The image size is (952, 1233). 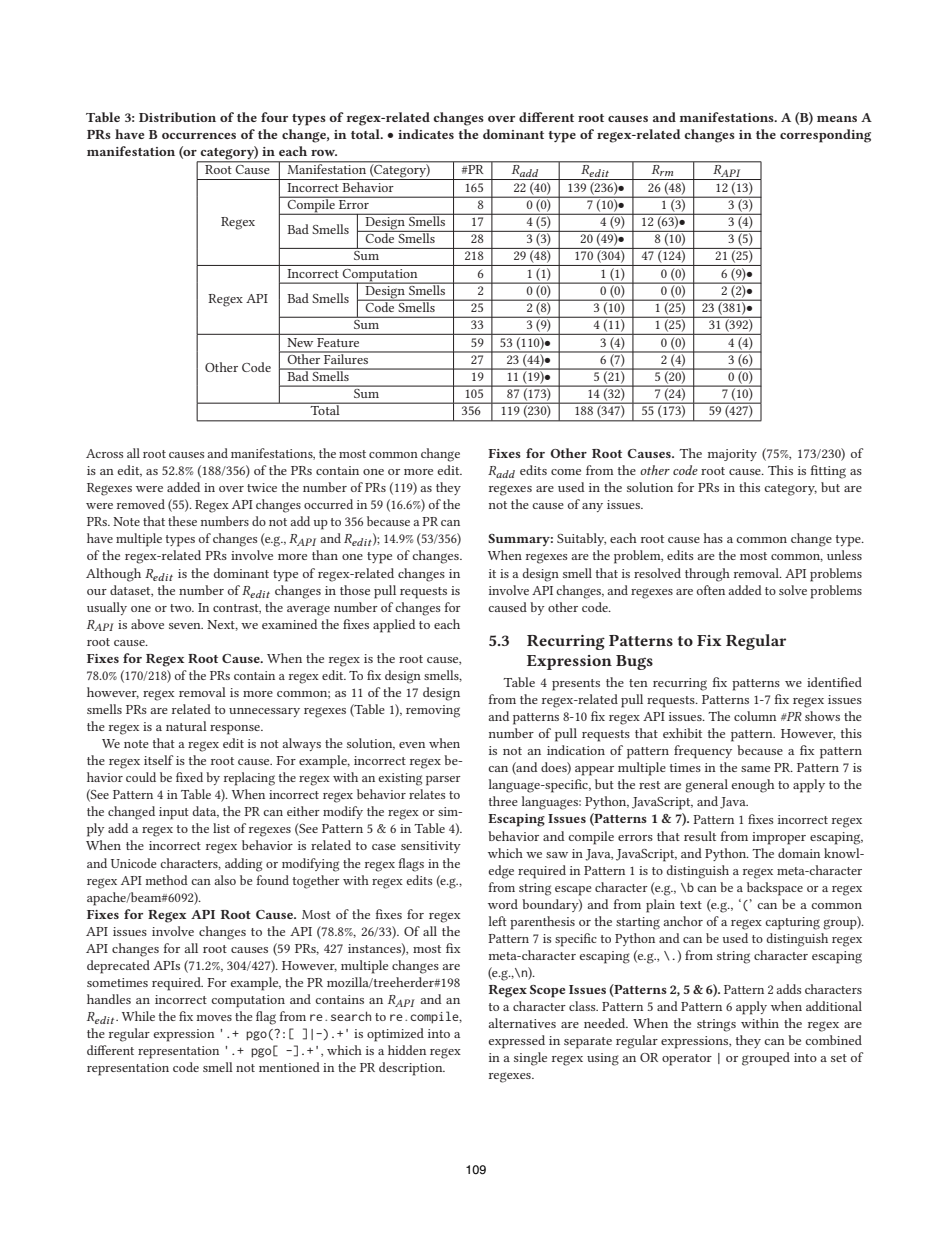 What do you see at coordinates (687, 1060) in the document?
I see `operator` at bounding box center [687, 1060].
